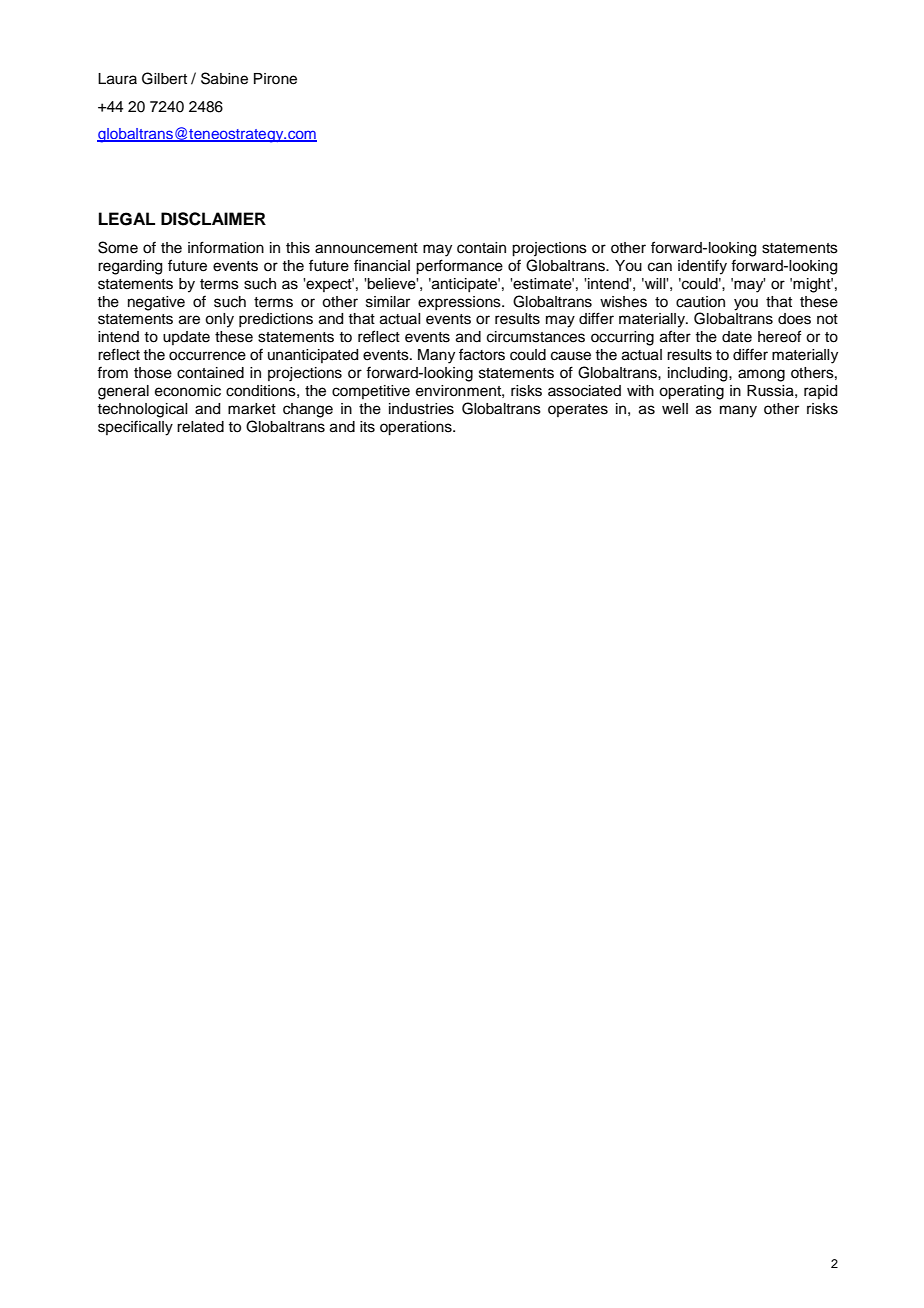 The width and height of the screenshot is (924, 1308). What do you see at coordinates (675, 409) in the screenshot?
I see `well` at bounding box center [675, 409].
